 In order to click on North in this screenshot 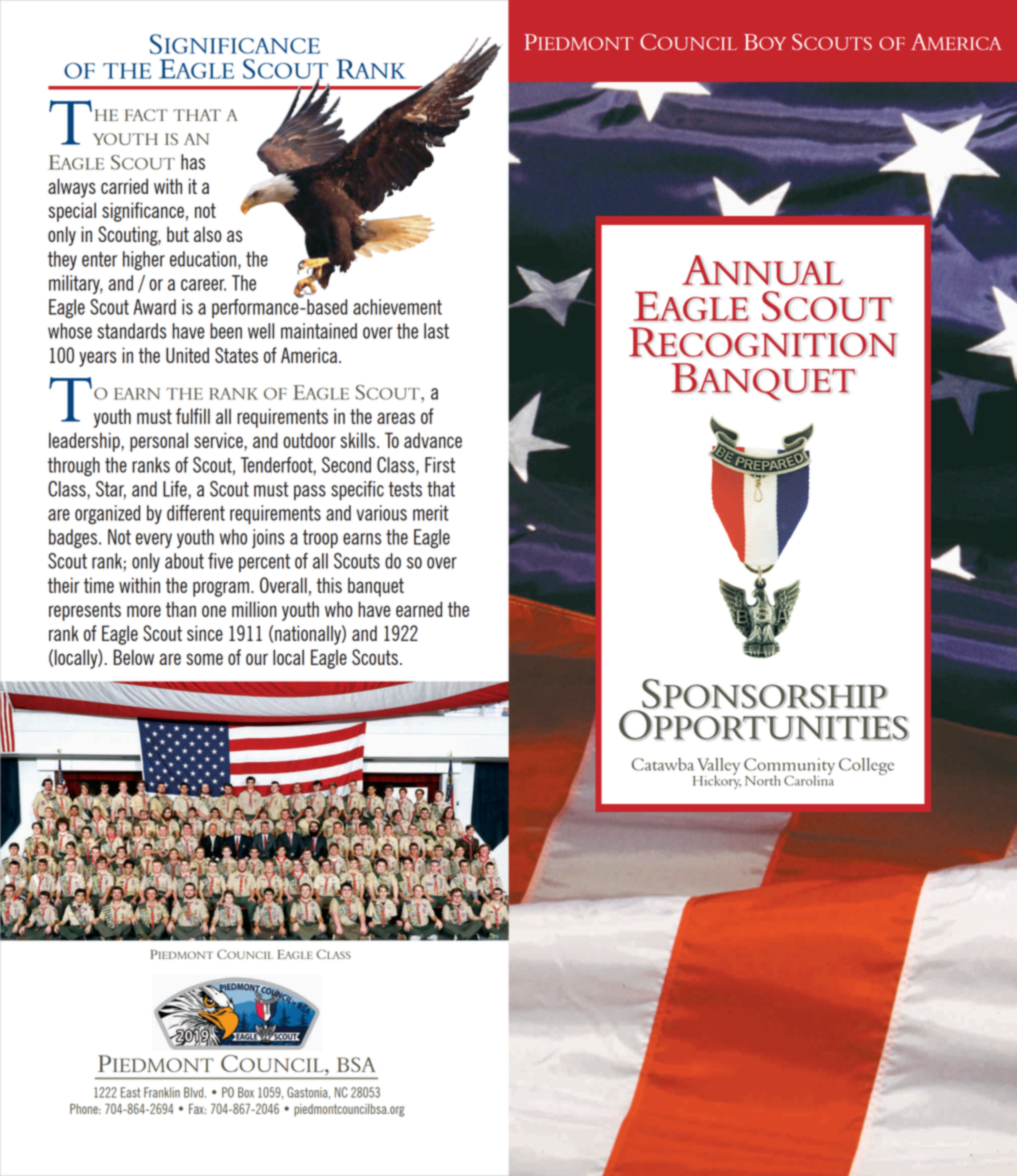, I will do `click(763, 780)`.
